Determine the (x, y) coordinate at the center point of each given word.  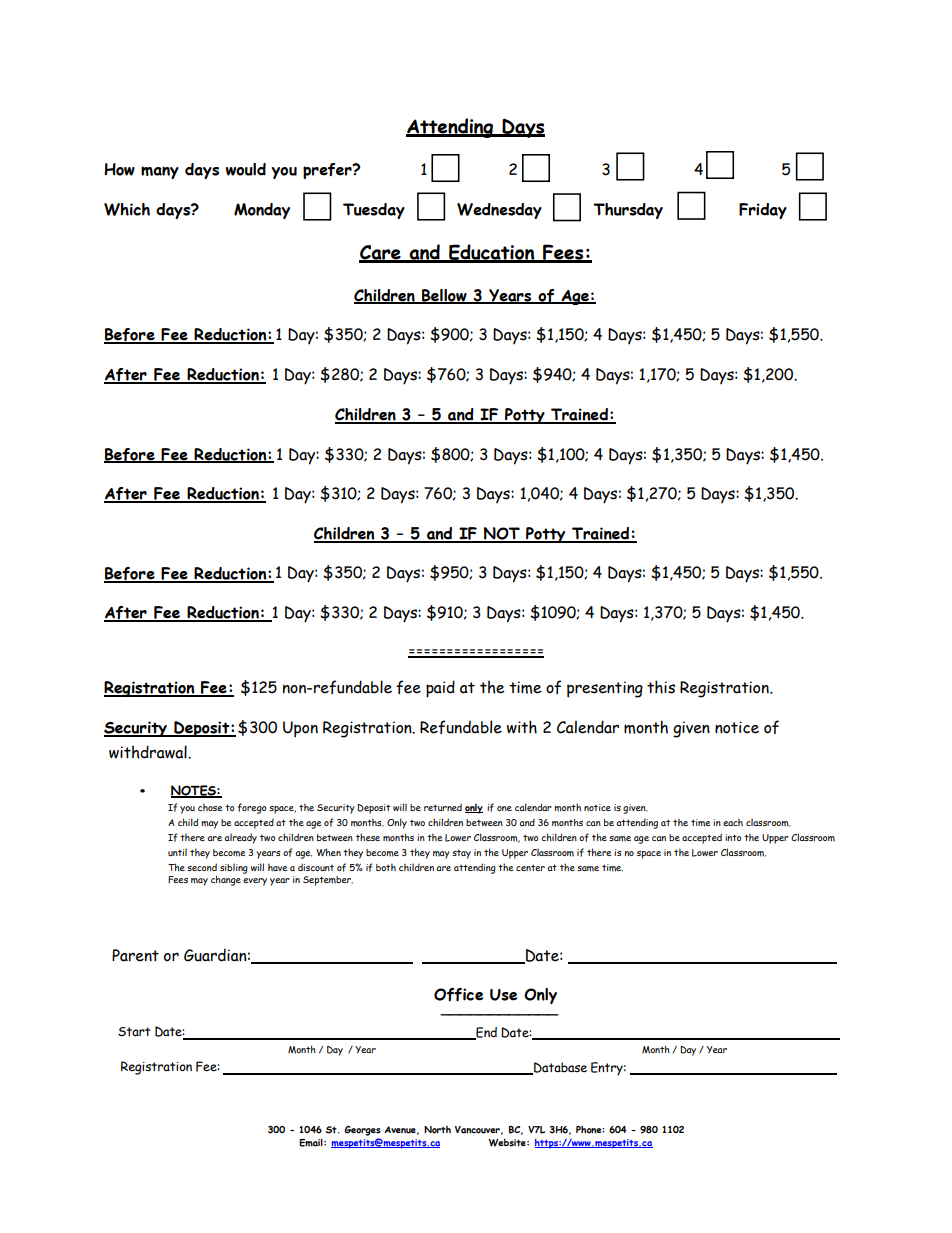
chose (210, 807)
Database (559, 1068)
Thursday (628, 211)
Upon (300, 729)
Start (134, 1032)
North (437, 1130)
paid (440, 689)
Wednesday (499, 211)
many (160, 172)
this (661, 687)
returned (443, 807)
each (733, 822)
